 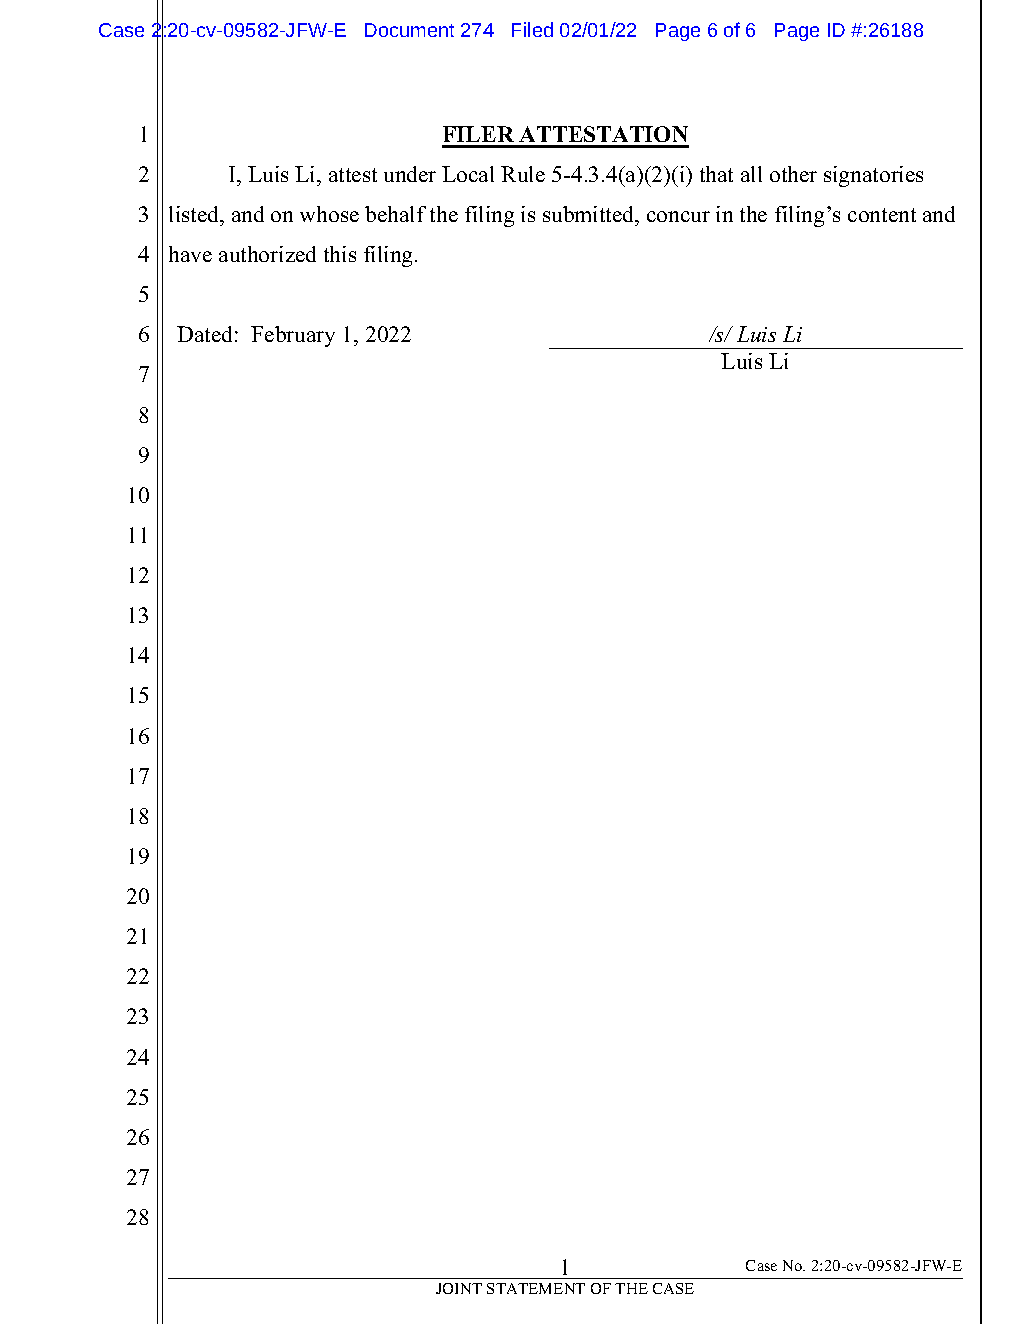 What do you see at coordinates (678, 216) in the screenshot?
I see `concur` at bounding box center [678, 216].
